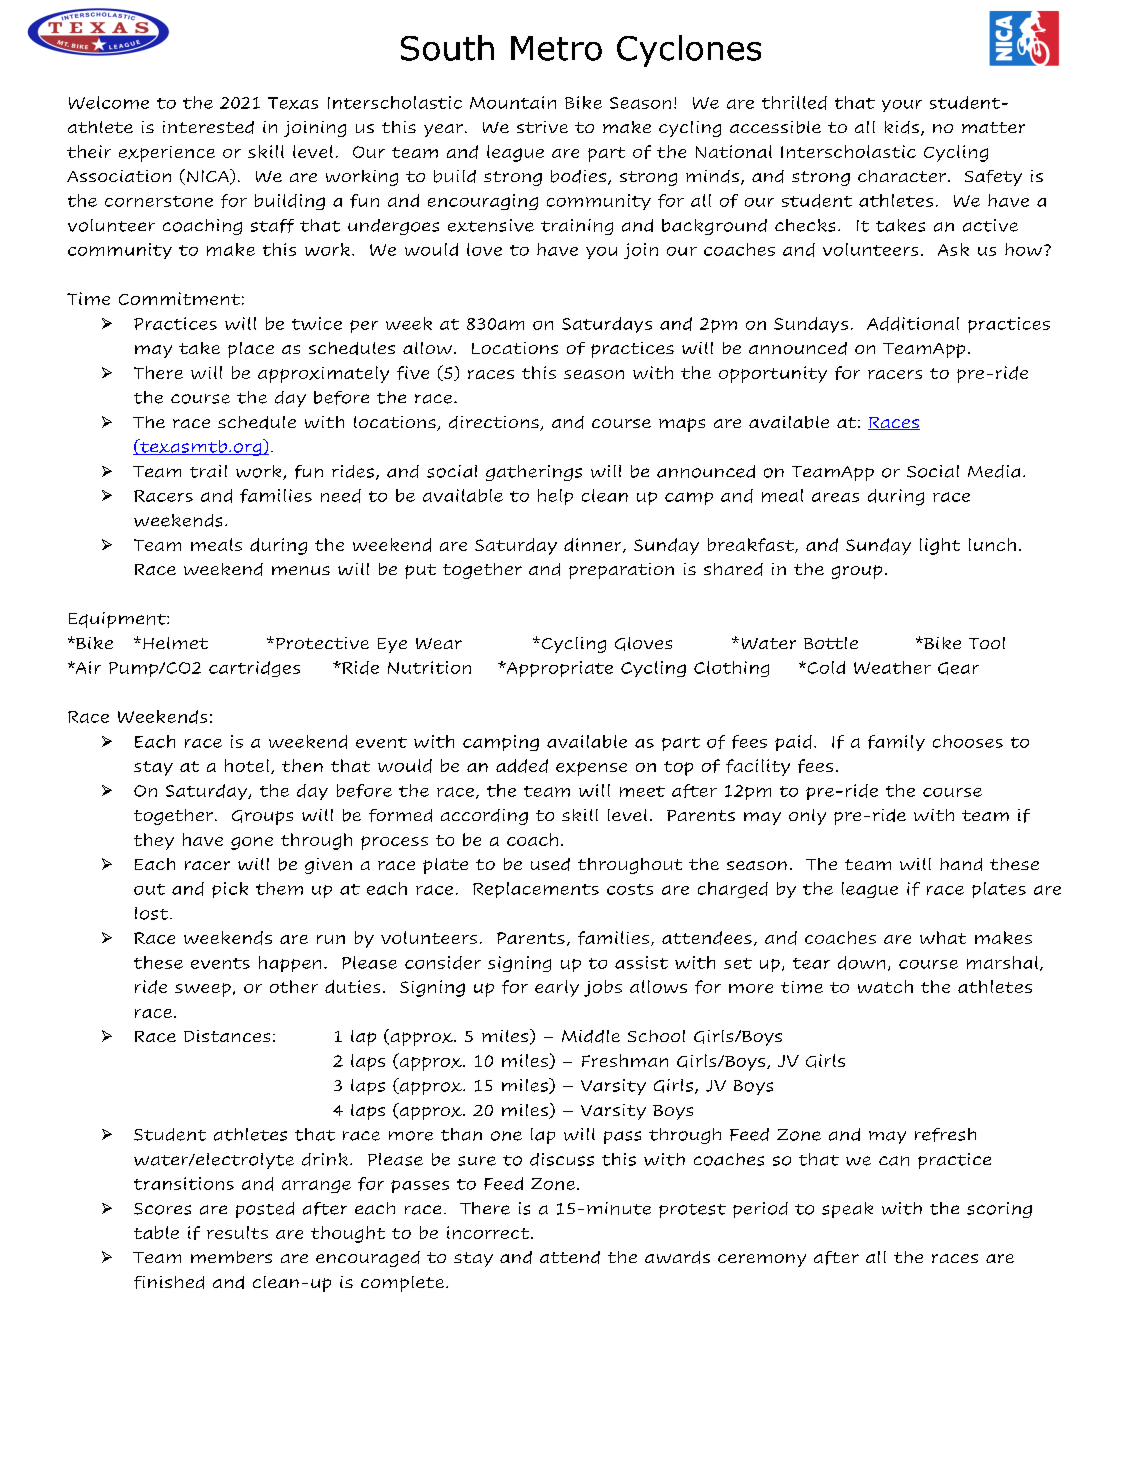 The width and height of the screenshot is (1130, 1462). What do you see at coordinates (208, 127) in the screenshot?
I see `interested` at bounding box center [208, 127].
